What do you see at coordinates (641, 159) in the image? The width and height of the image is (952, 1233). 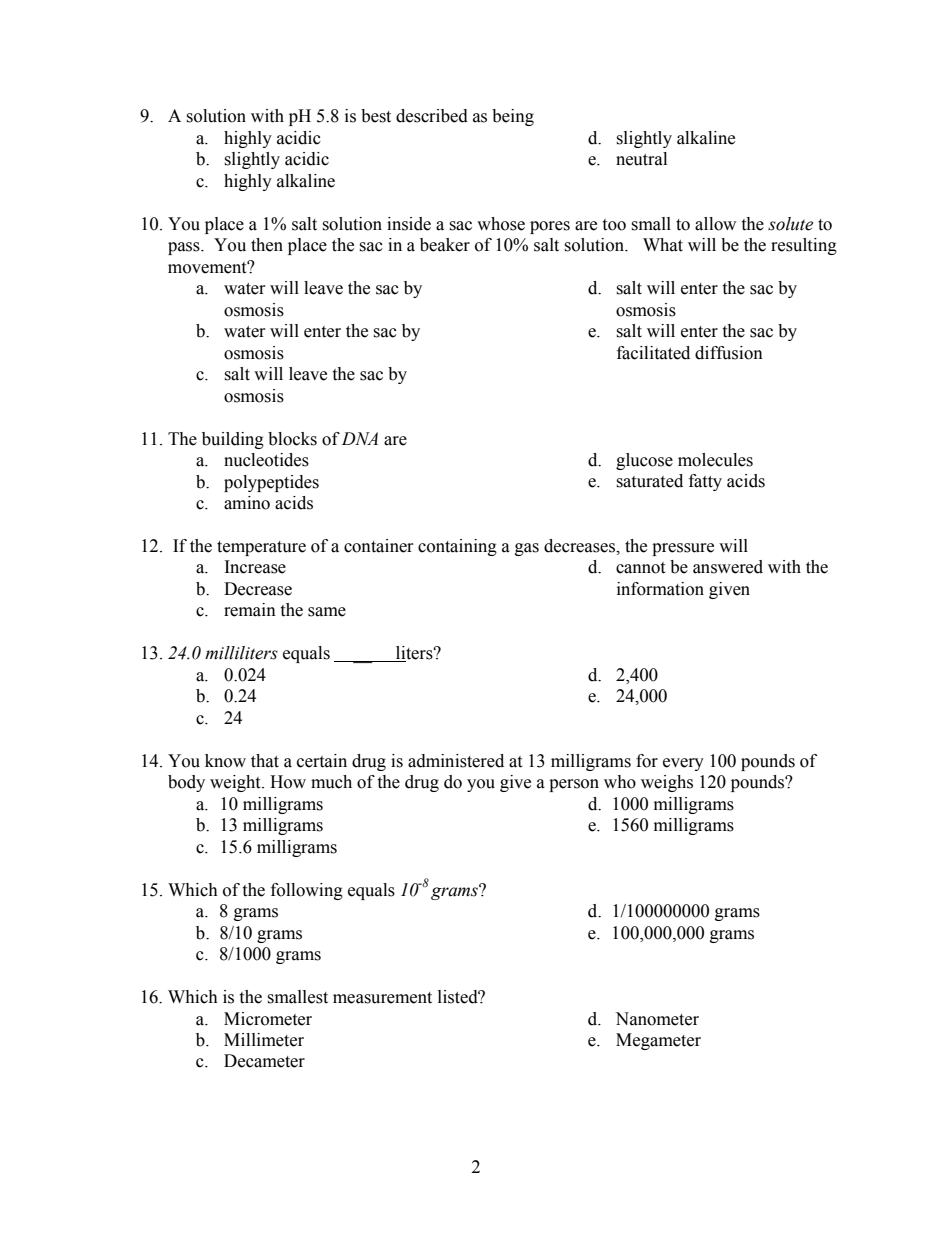 I see `neutral` at bounding box center [641, 159].
